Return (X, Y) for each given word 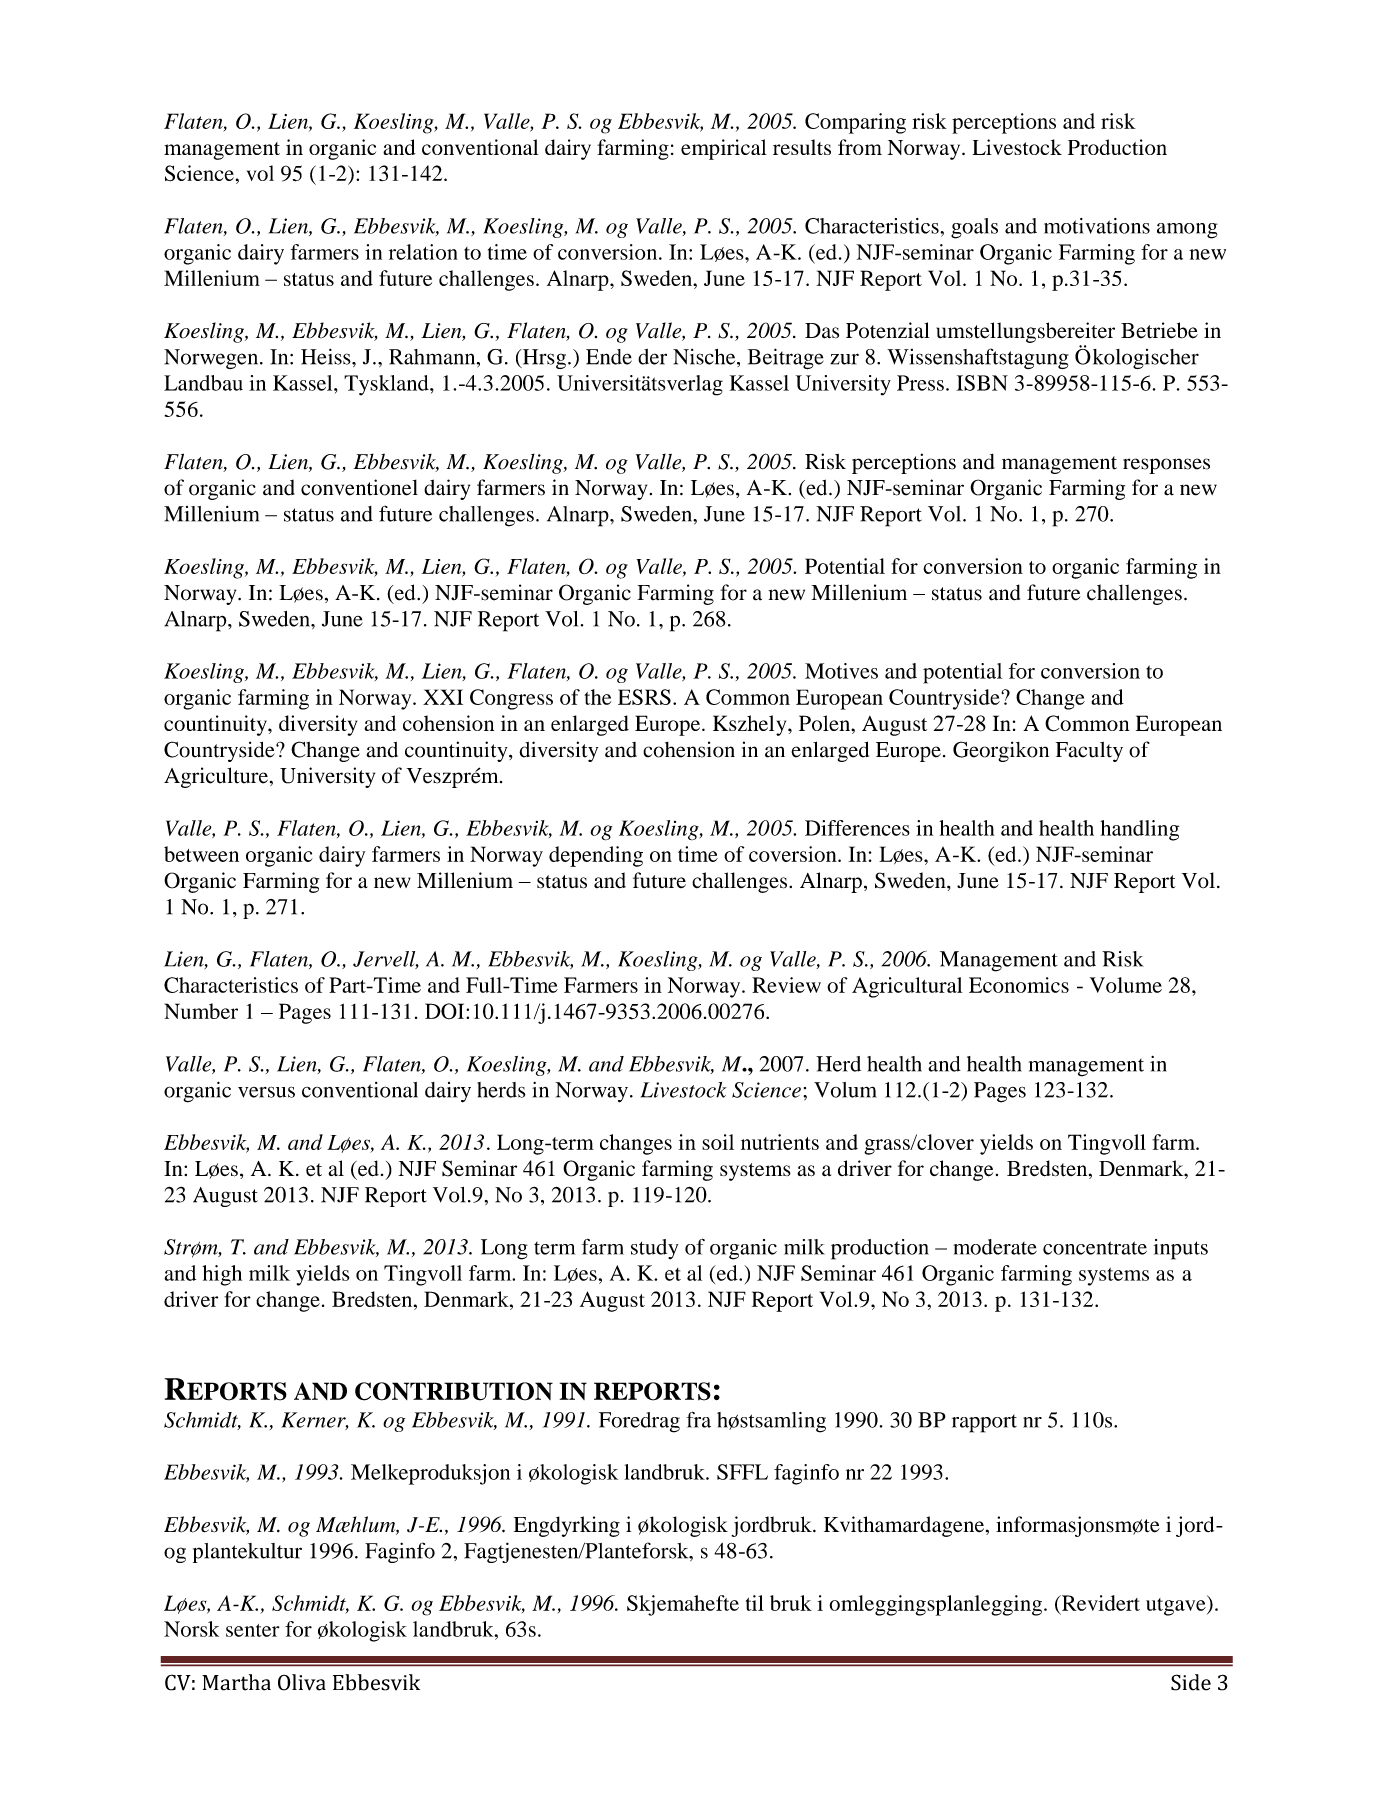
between (201, 854)
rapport (984, 1424)
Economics (1019, 985)
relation (423, 252)
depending (596, 856)
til (755, 1603)
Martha (236, 1682)
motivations (1097, 226)
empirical (724, 149)
